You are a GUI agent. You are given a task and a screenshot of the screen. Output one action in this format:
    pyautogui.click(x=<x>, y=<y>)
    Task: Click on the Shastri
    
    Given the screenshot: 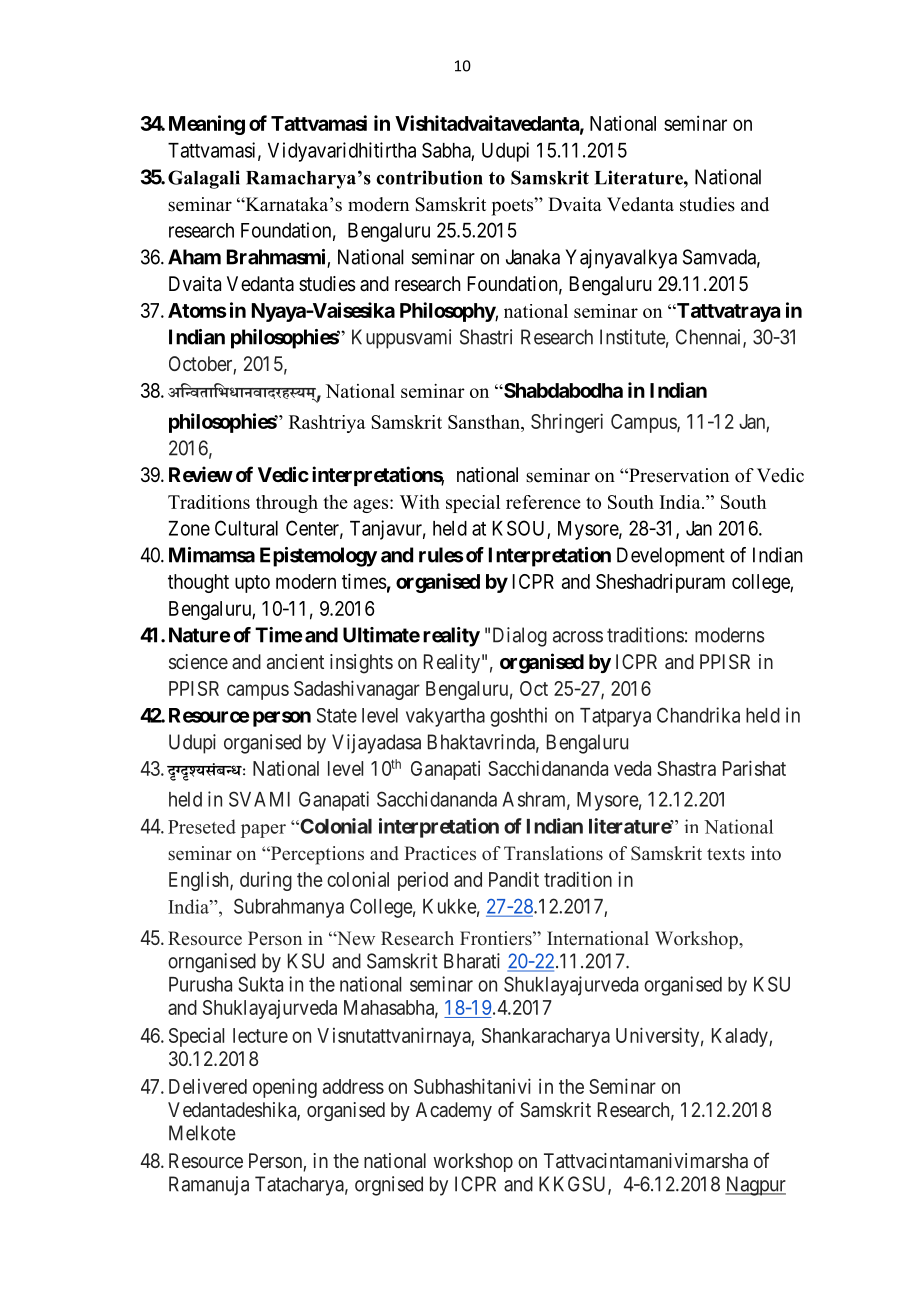 What is the action you would take?
    pyautogui.click(x=486, y=337)
